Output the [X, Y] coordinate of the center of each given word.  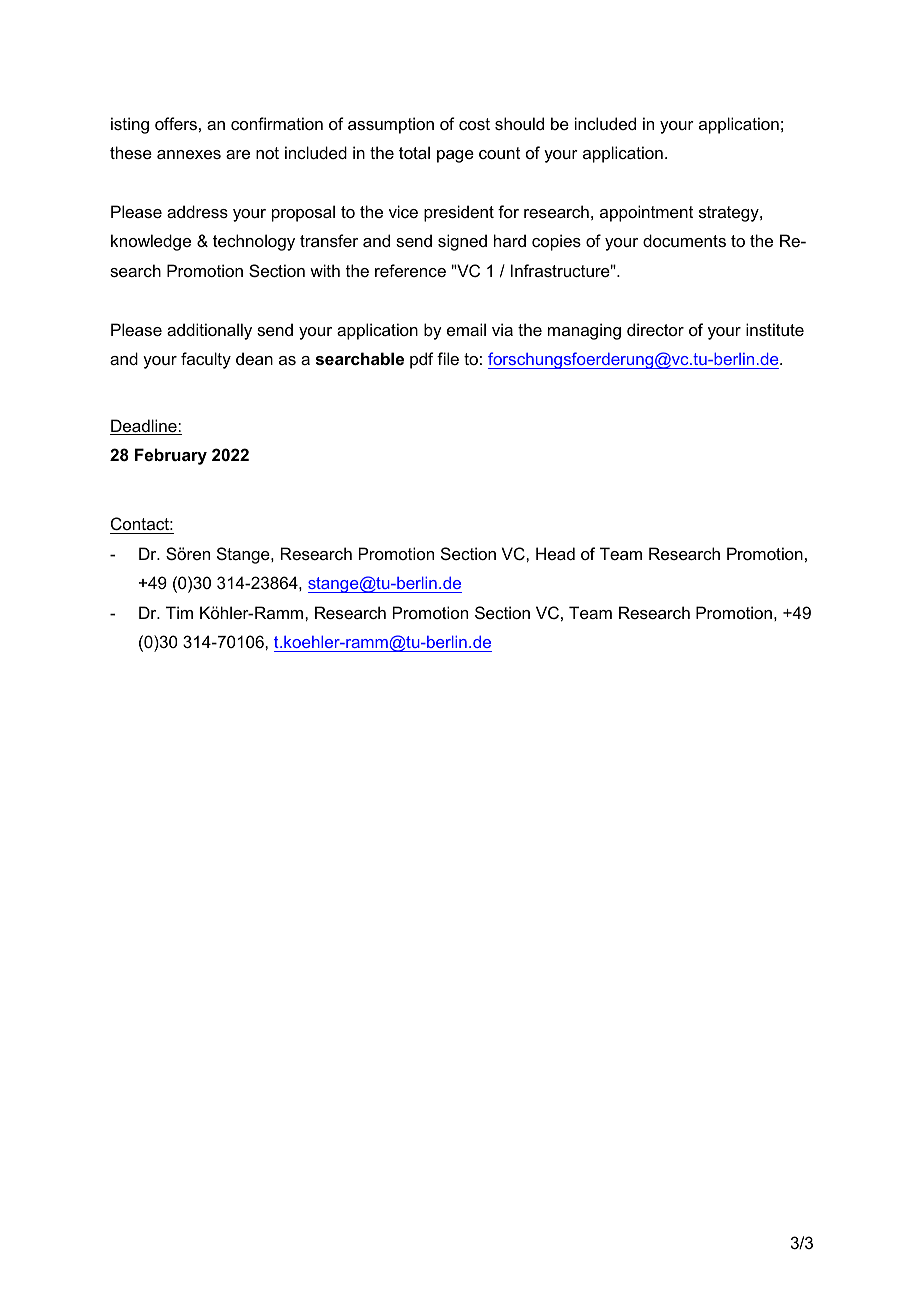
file [448, 358]
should [519, 123]
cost [474, 124]
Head [555, 553]
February [171, 456]
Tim [179, 612]
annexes [189, 154]
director [655, 329]
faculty [206, 360]
